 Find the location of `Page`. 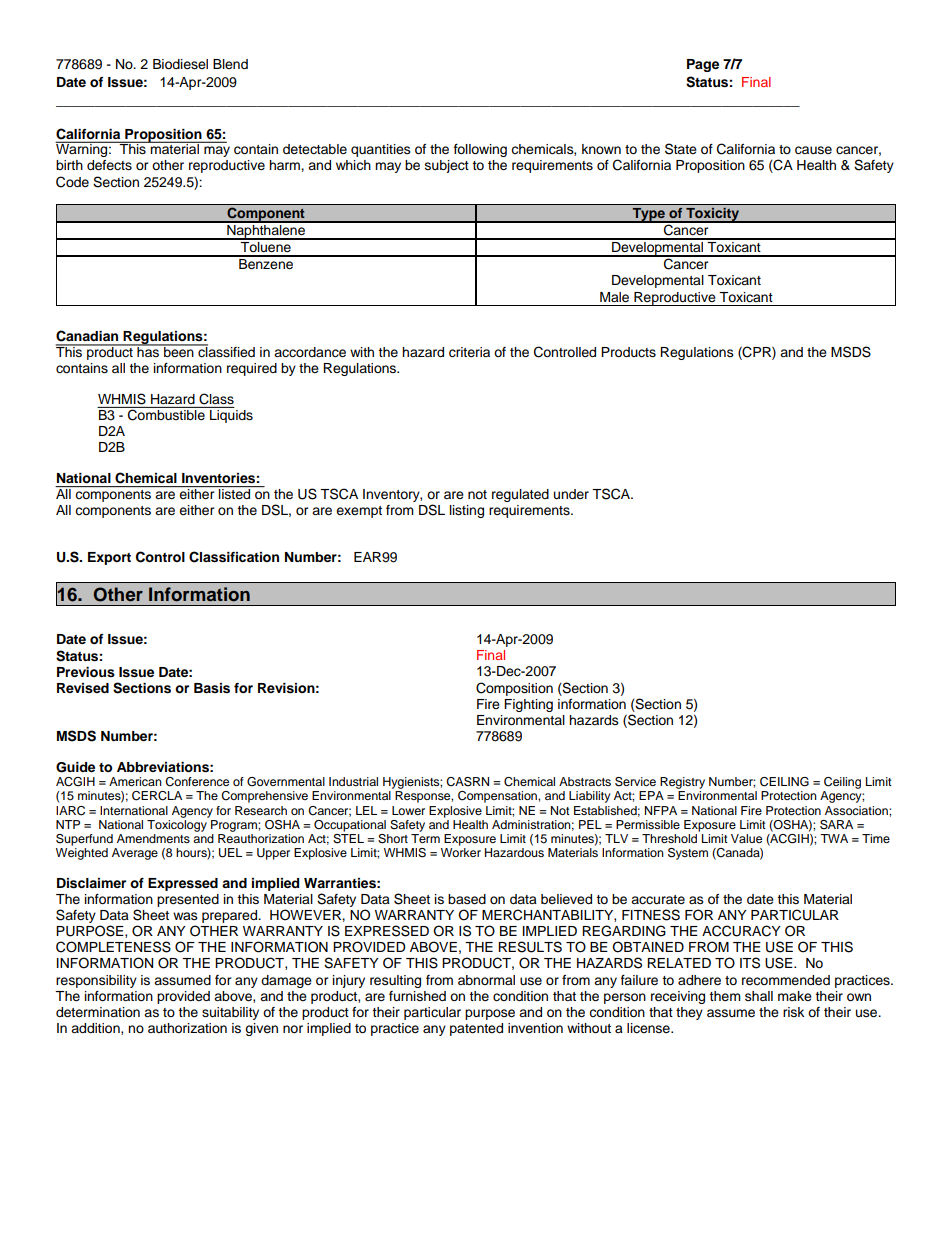

Page is located at coordinates (703, 65).
